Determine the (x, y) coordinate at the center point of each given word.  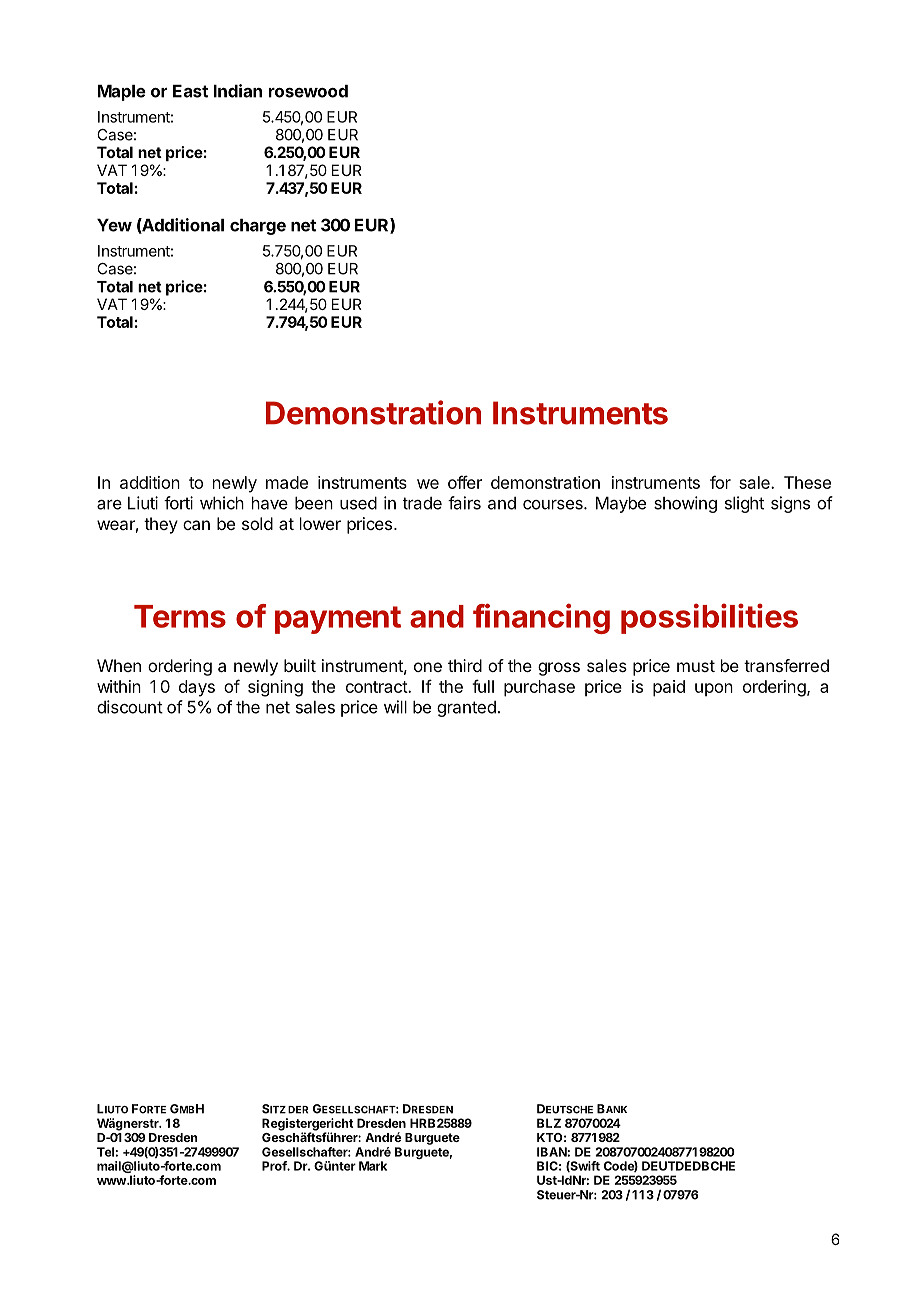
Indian (238, 91)
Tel (105, 1152)
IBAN (552, 1152)
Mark (373, 1166)
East (190, 91)
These (807, 482)
